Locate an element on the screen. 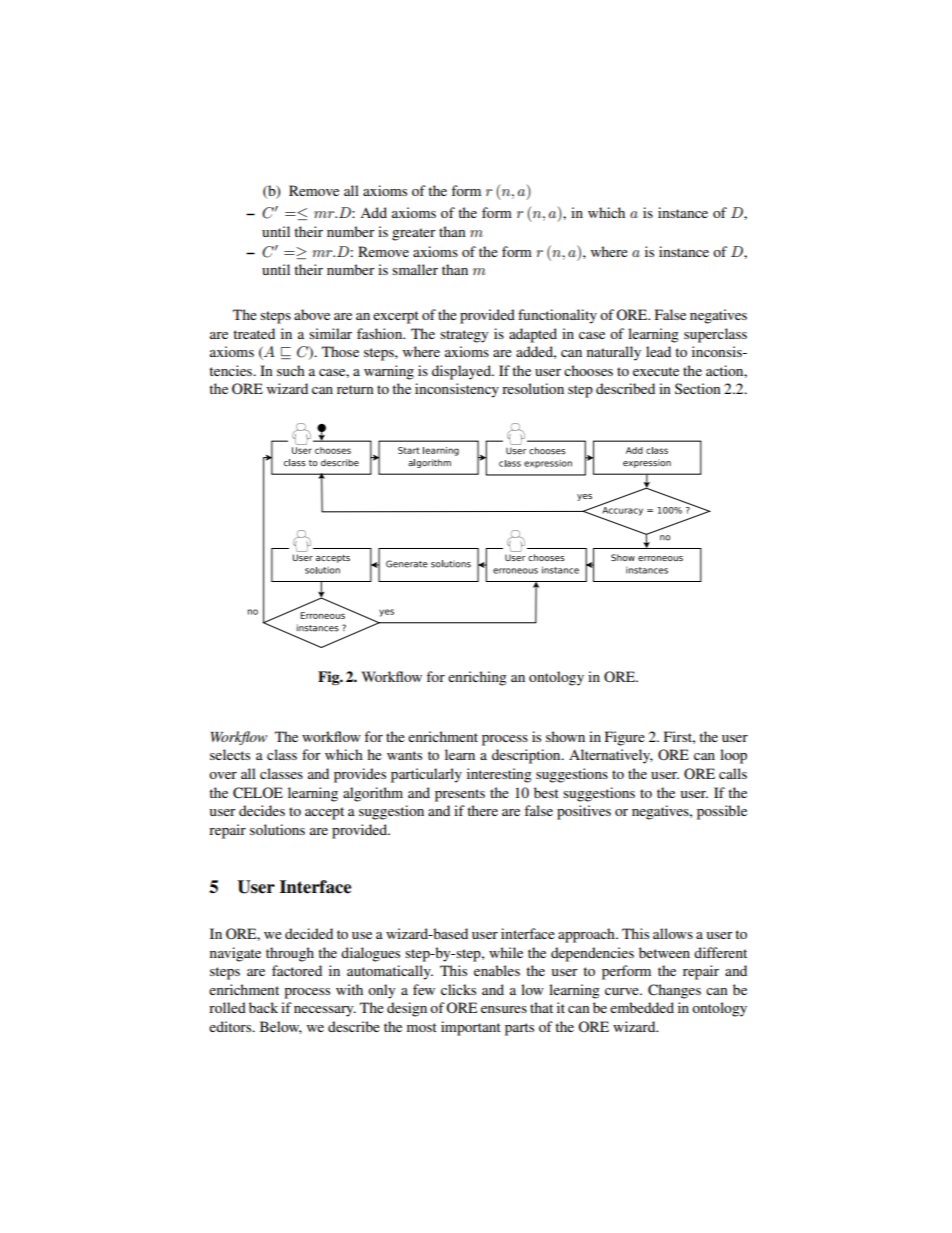  back is located at coordinates (263, 1007).
